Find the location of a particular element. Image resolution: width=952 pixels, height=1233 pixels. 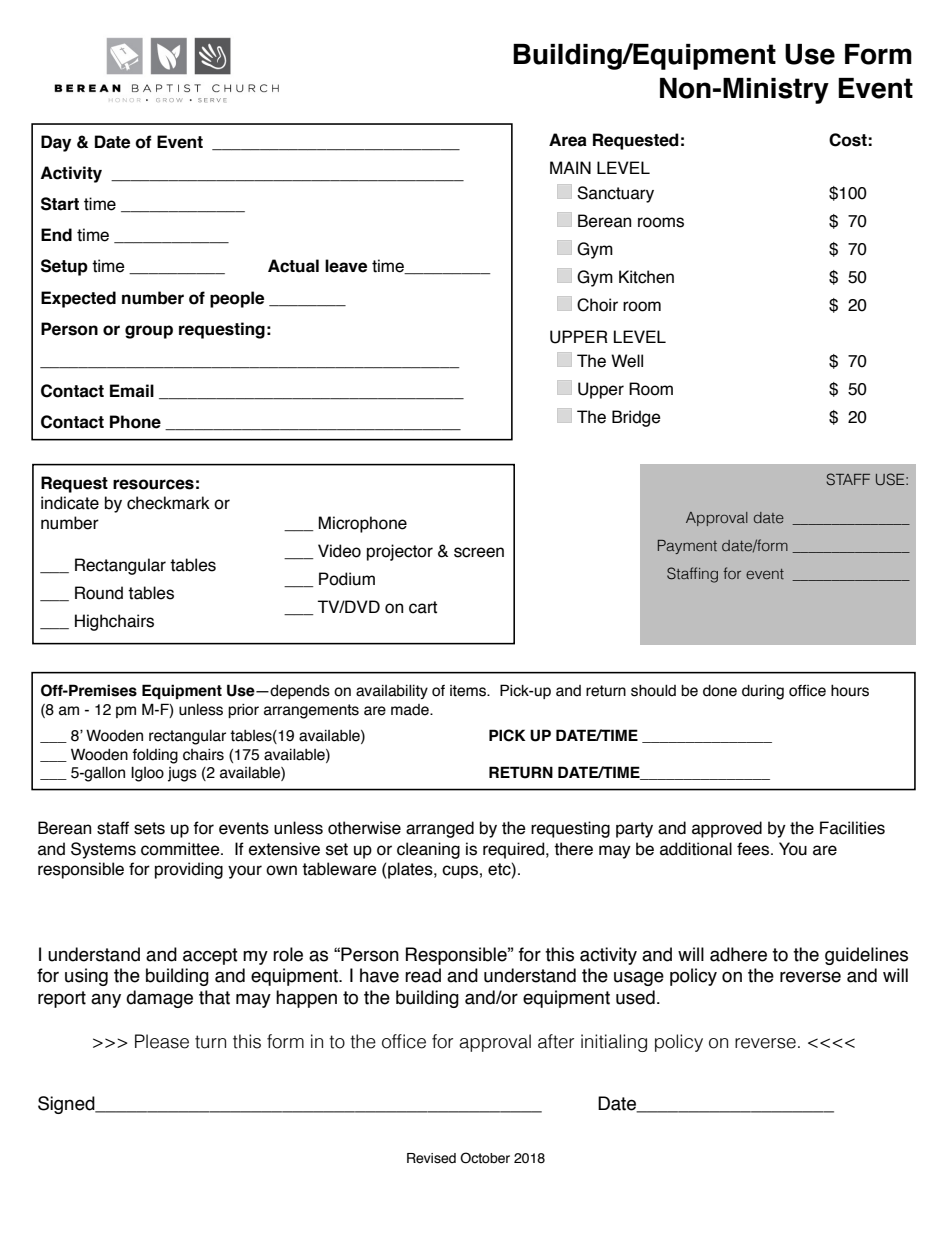

screen is located at coordinates (479, 552).
